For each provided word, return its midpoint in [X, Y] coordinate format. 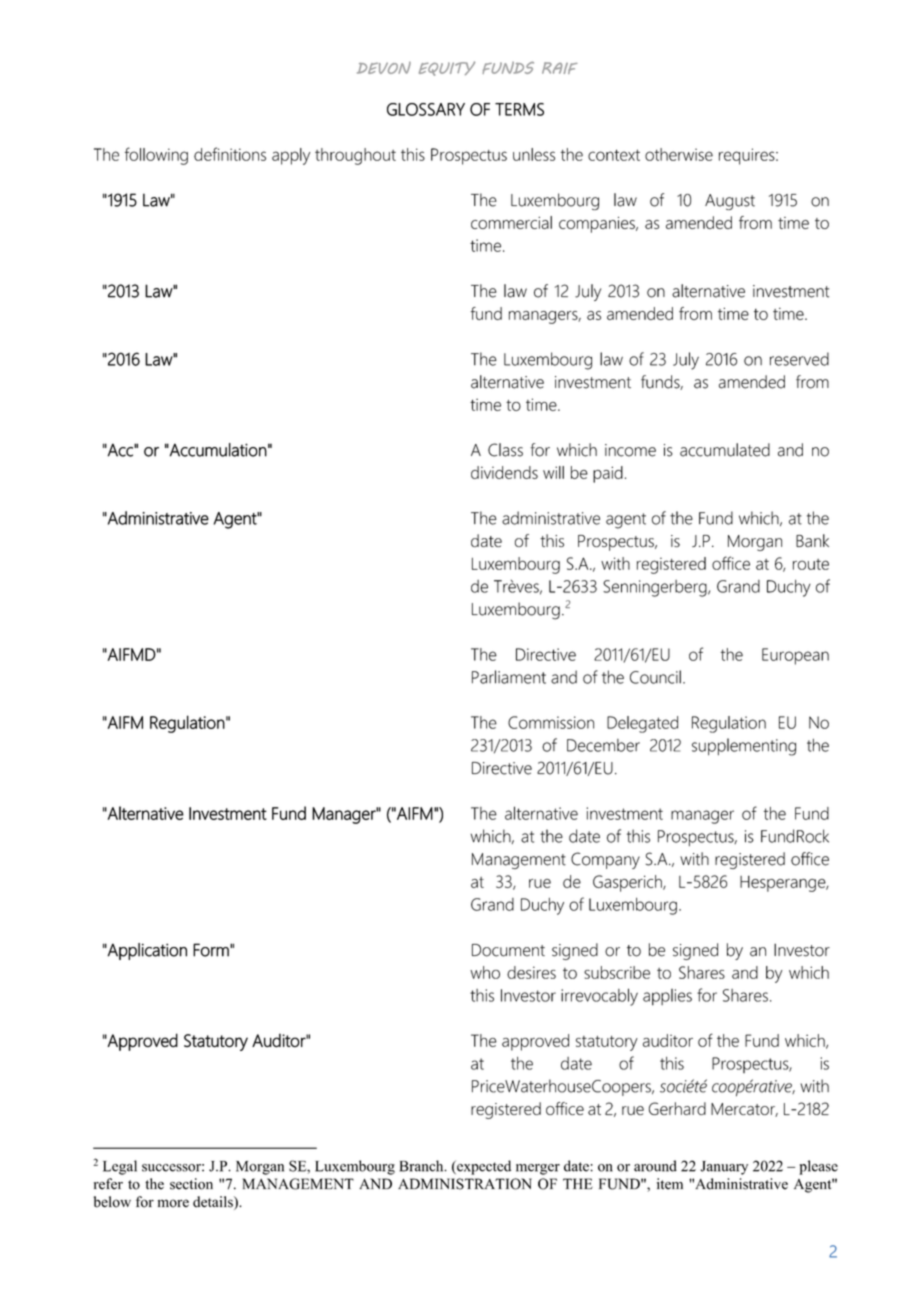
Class [505, 450]
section [191, 1184]
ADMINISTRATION [465, 1184]
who [485, 972]
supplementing [744, 747]
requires [748, 156]
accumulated [725, 450]
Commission [551, 722]
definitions [230, 154]
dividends [504, 472]
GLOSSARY [426, 109]
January [724, 1168]
